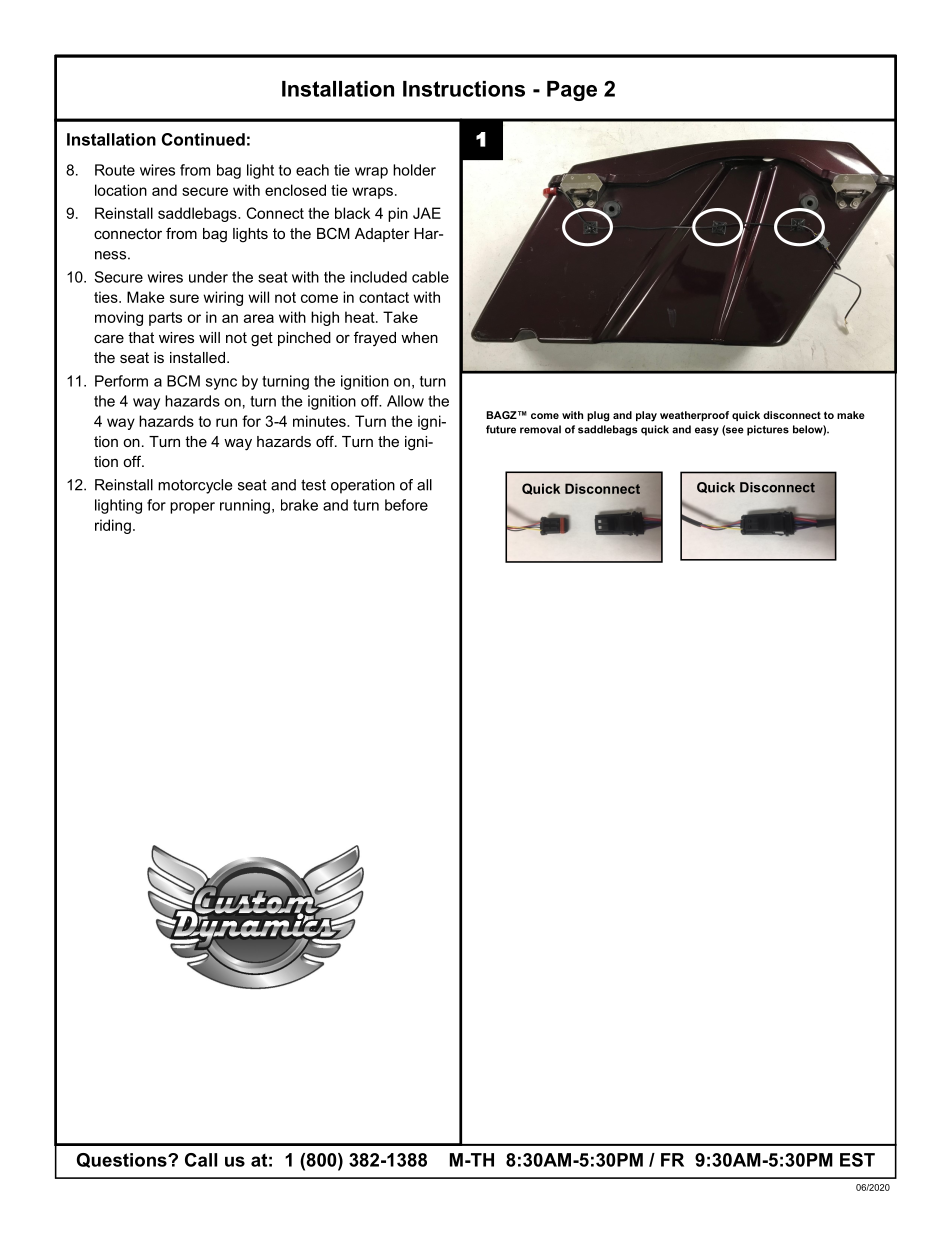 The image size is (952, 1233). I want to click on installed, so click(197, 357).
